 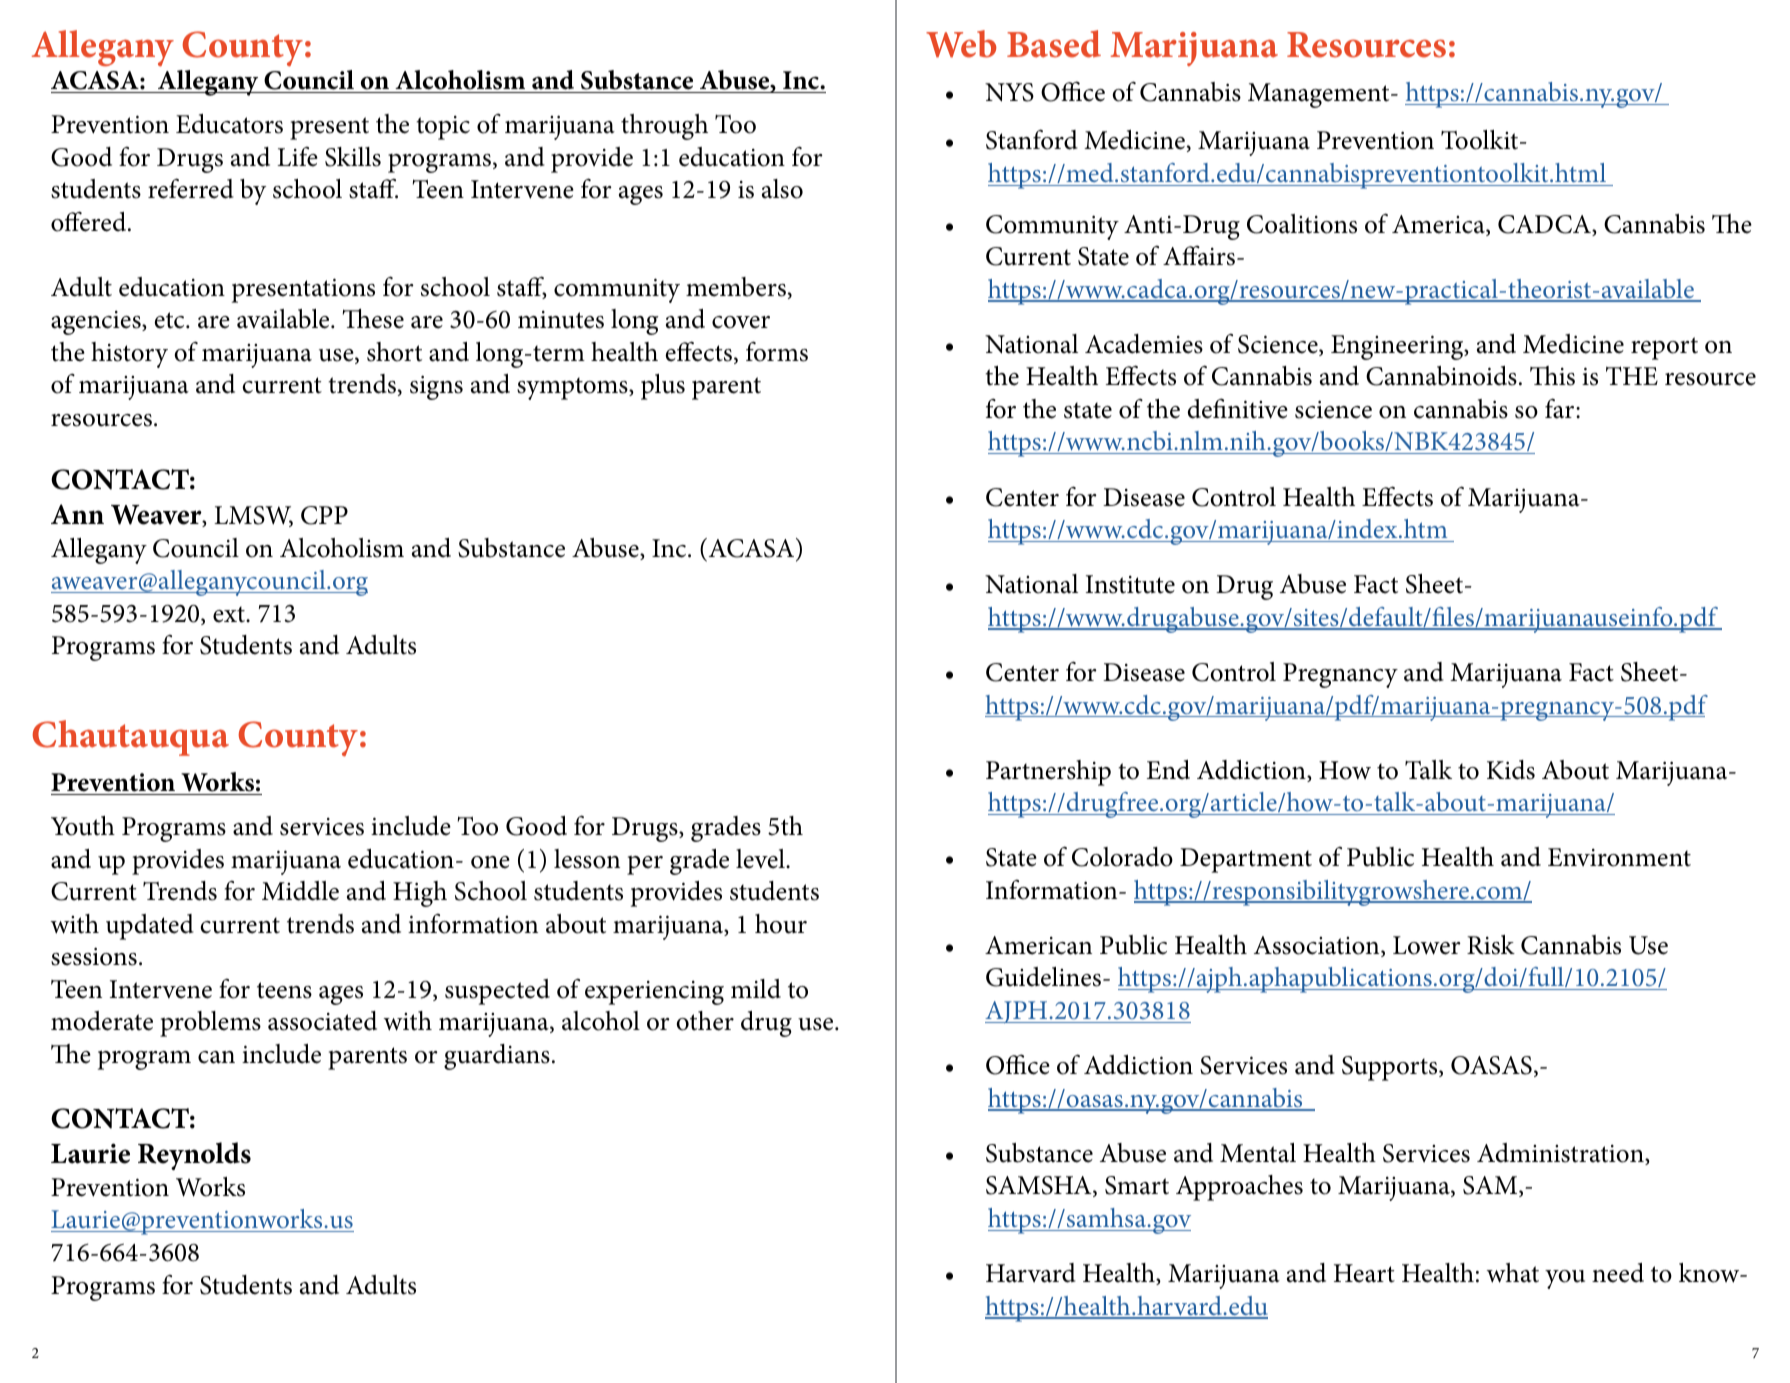 What do you see at coordinates (1137, 1185) in the screenshot?
I see `Smart` at bounding box center [1137, 1185].
